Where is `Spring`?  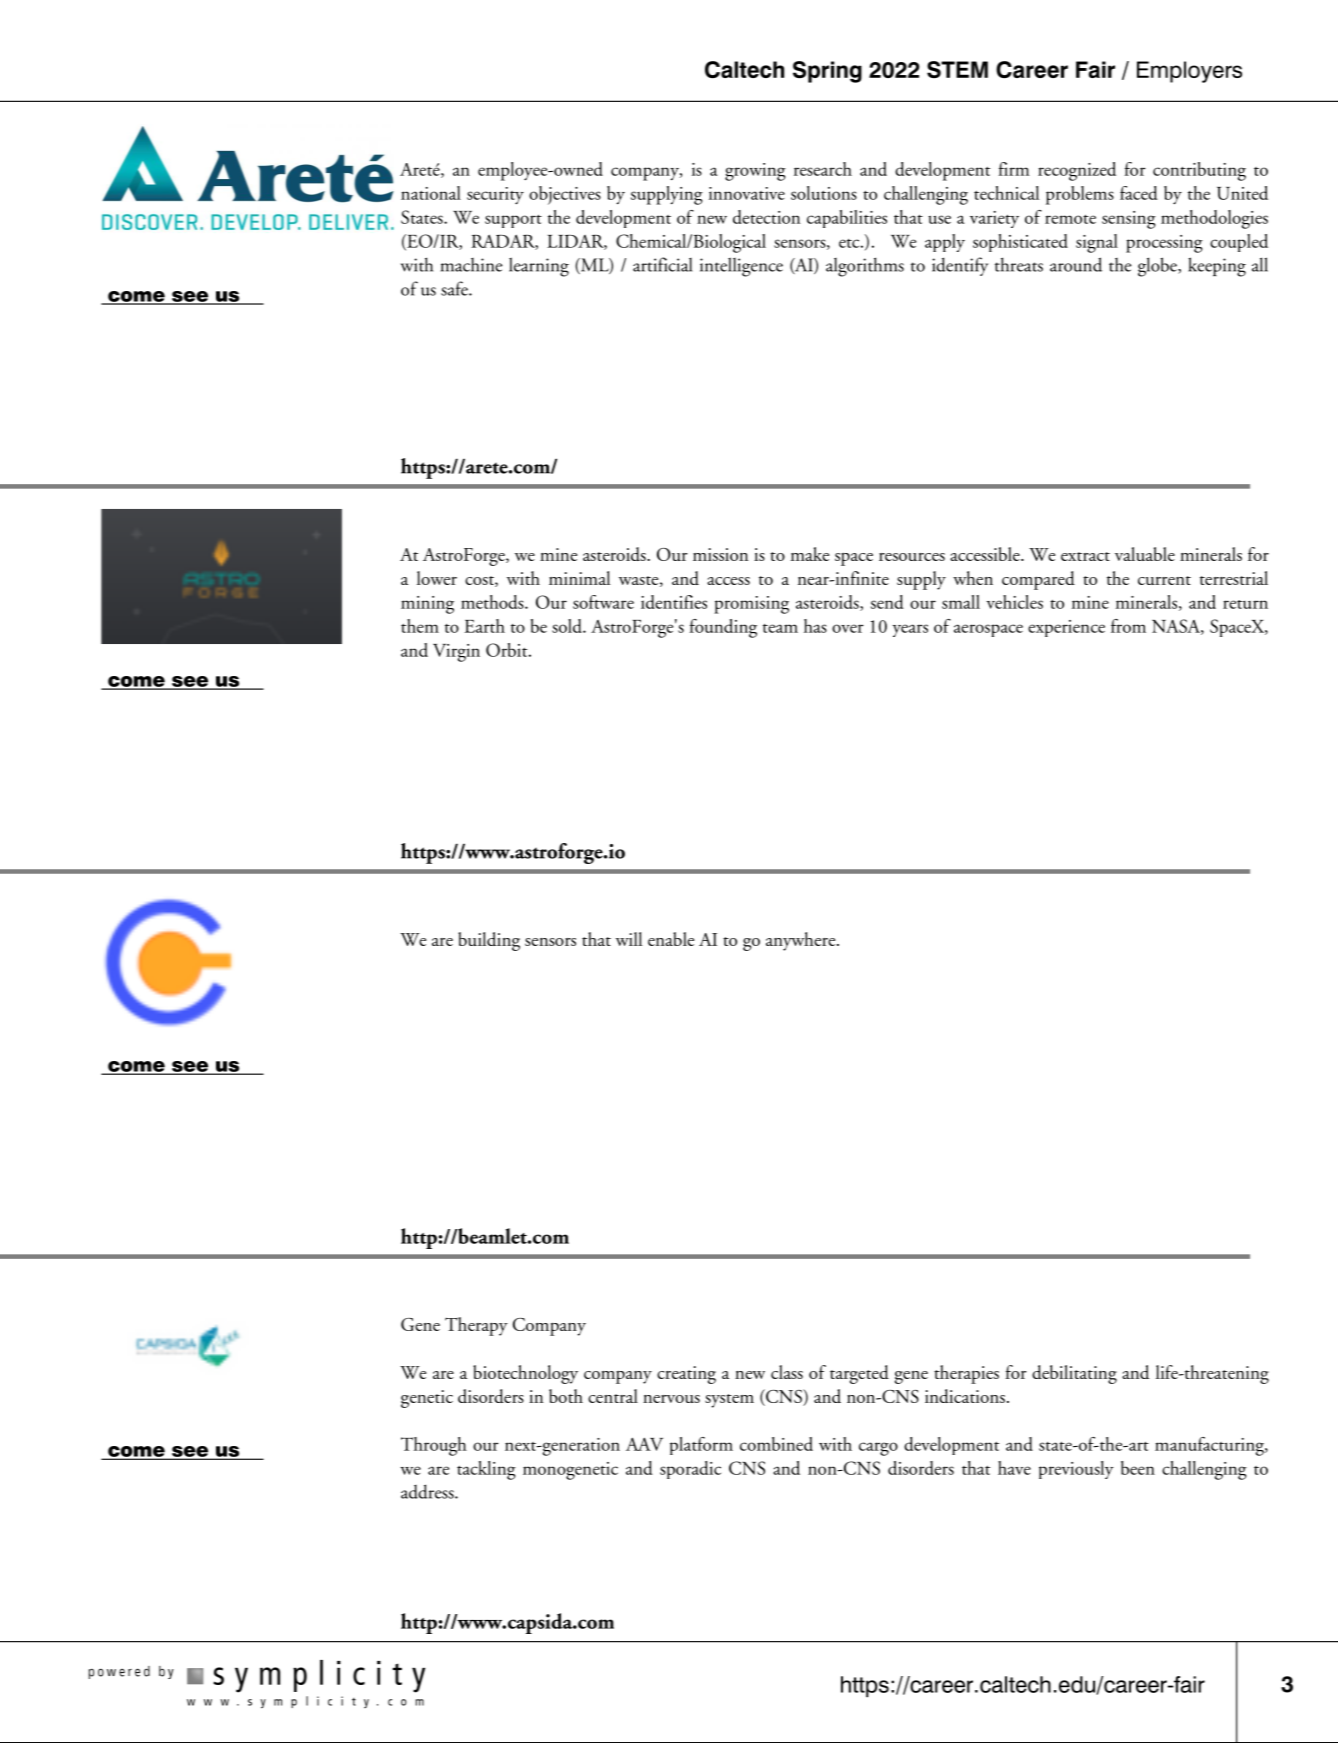
Spring is located at coordinates (827, 72).
